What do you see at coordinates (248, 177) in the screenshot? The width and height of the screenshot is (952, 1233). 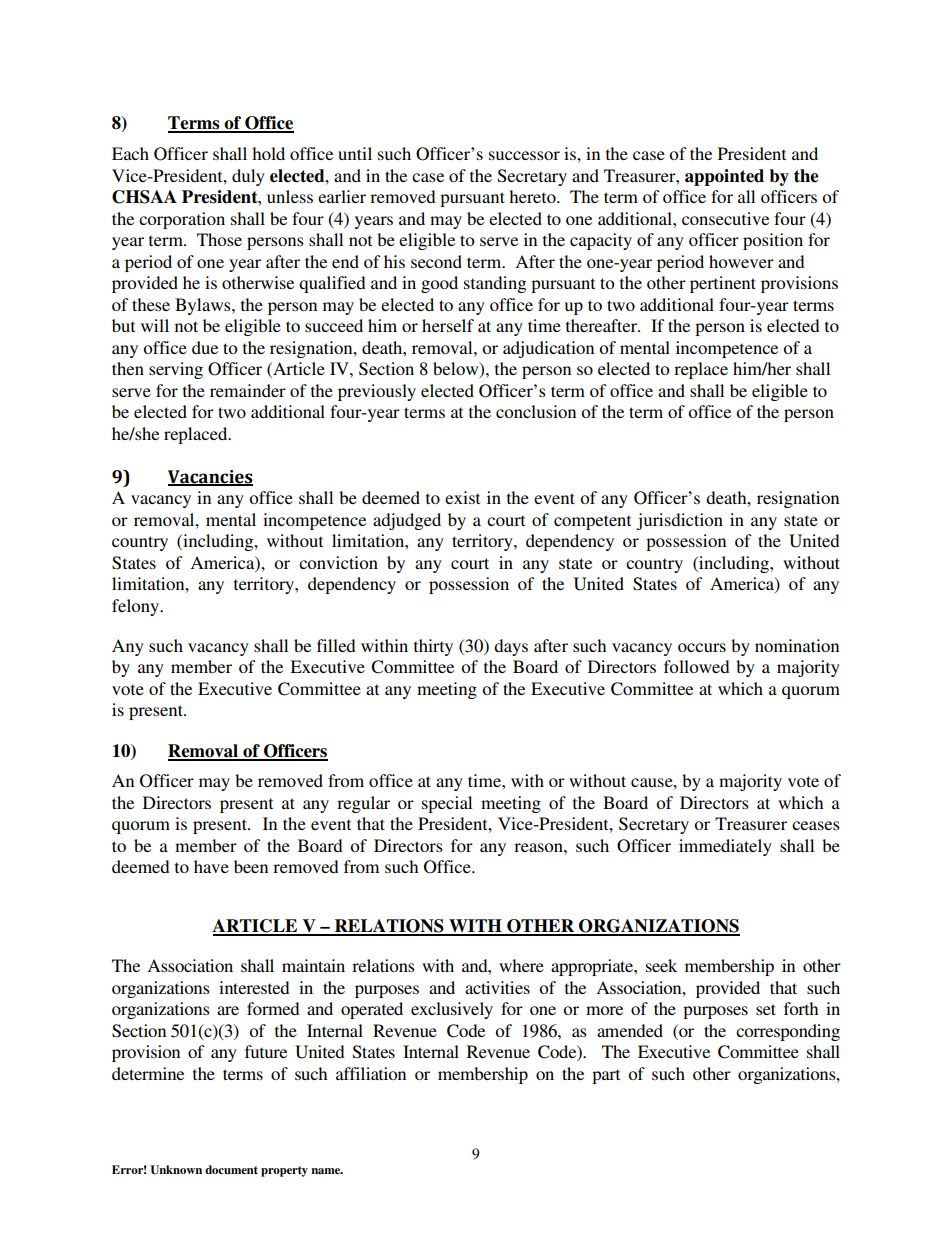 I see `duly` at bounding box center [248, 177].
